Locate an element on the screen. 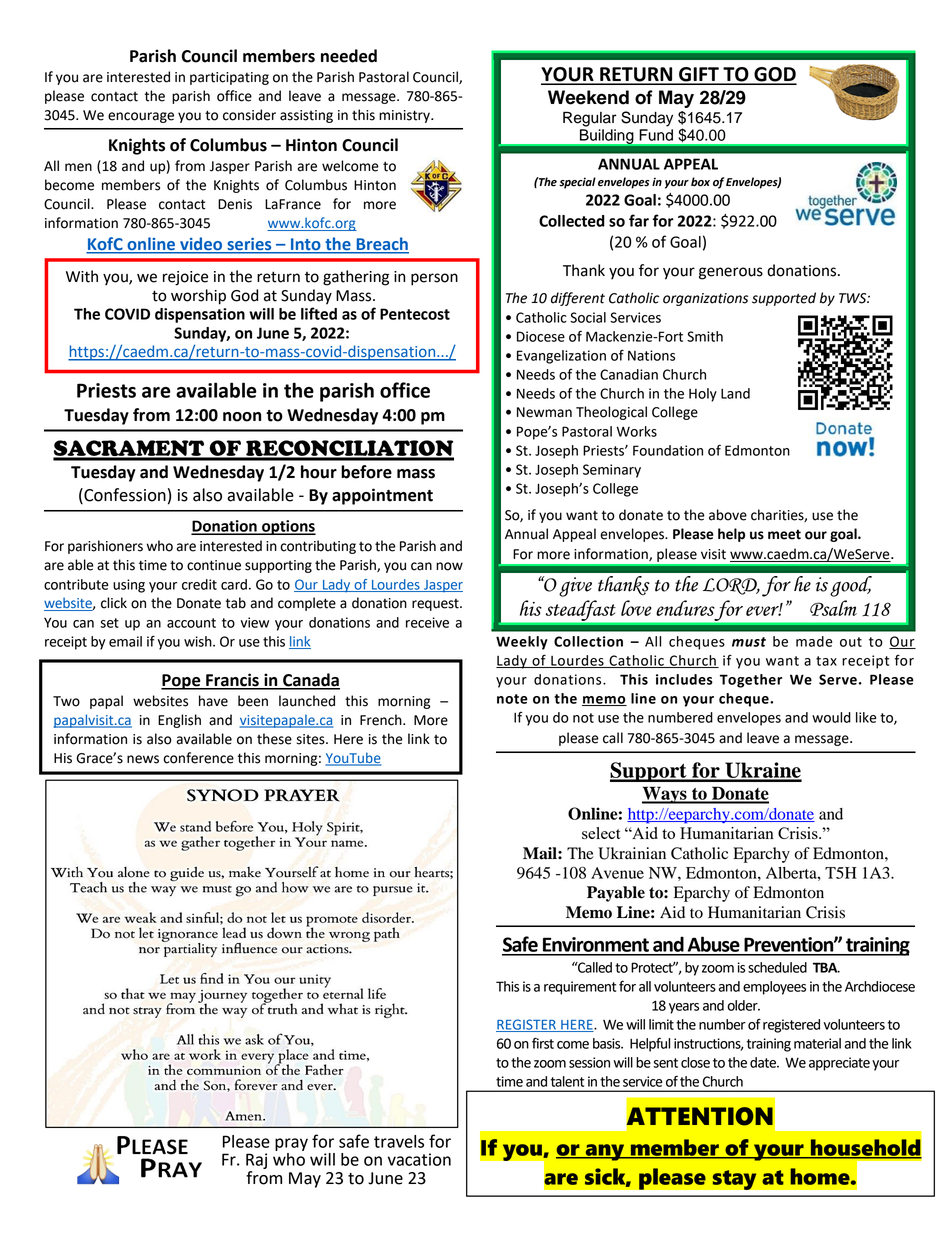 The height and width of the screenshot is (1233, 952). ministry is located at coordinates (405, 116).
